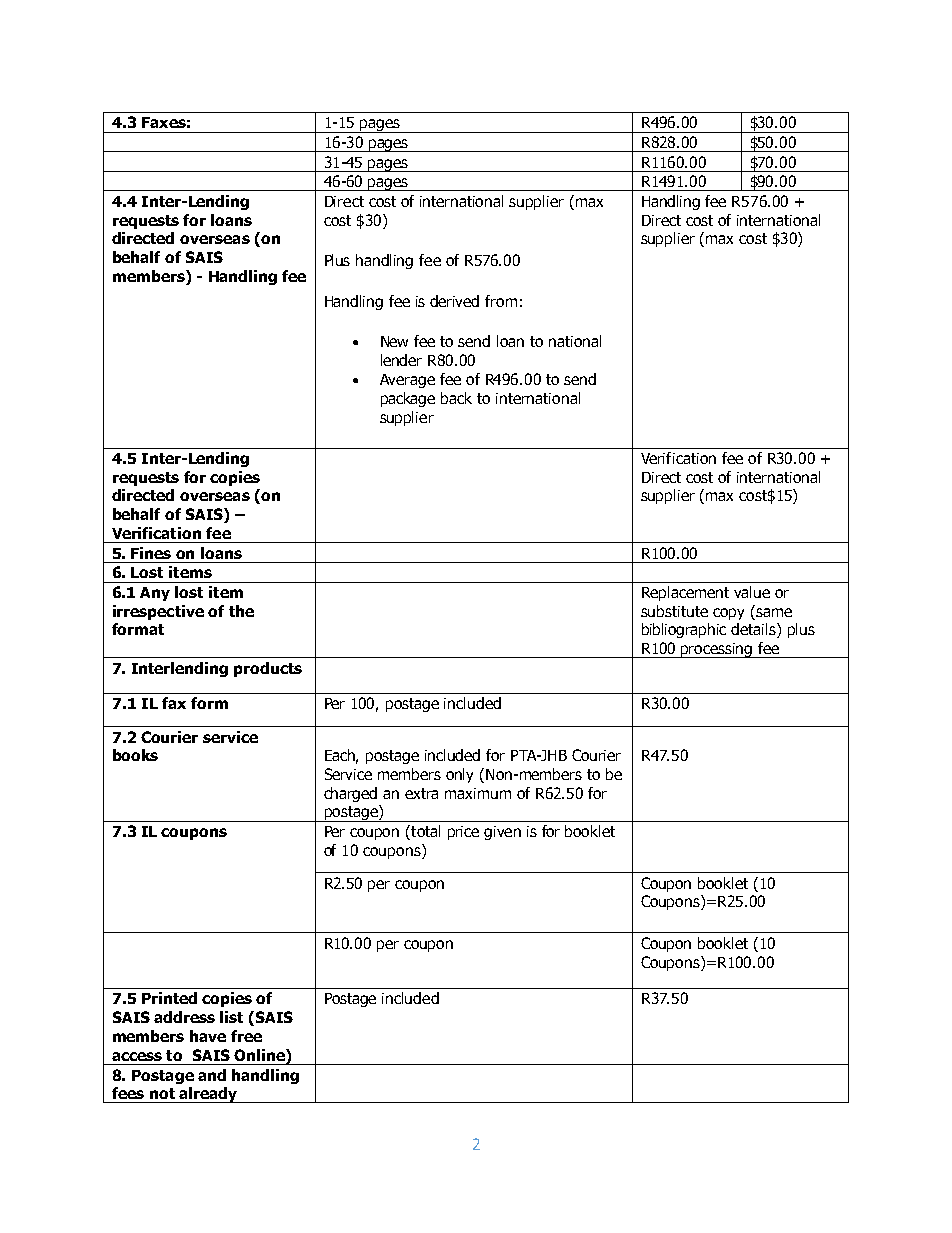  What do you see at coordinates (208, 1095) in the page?
I see `already` at bounding box center [208, 1095].
